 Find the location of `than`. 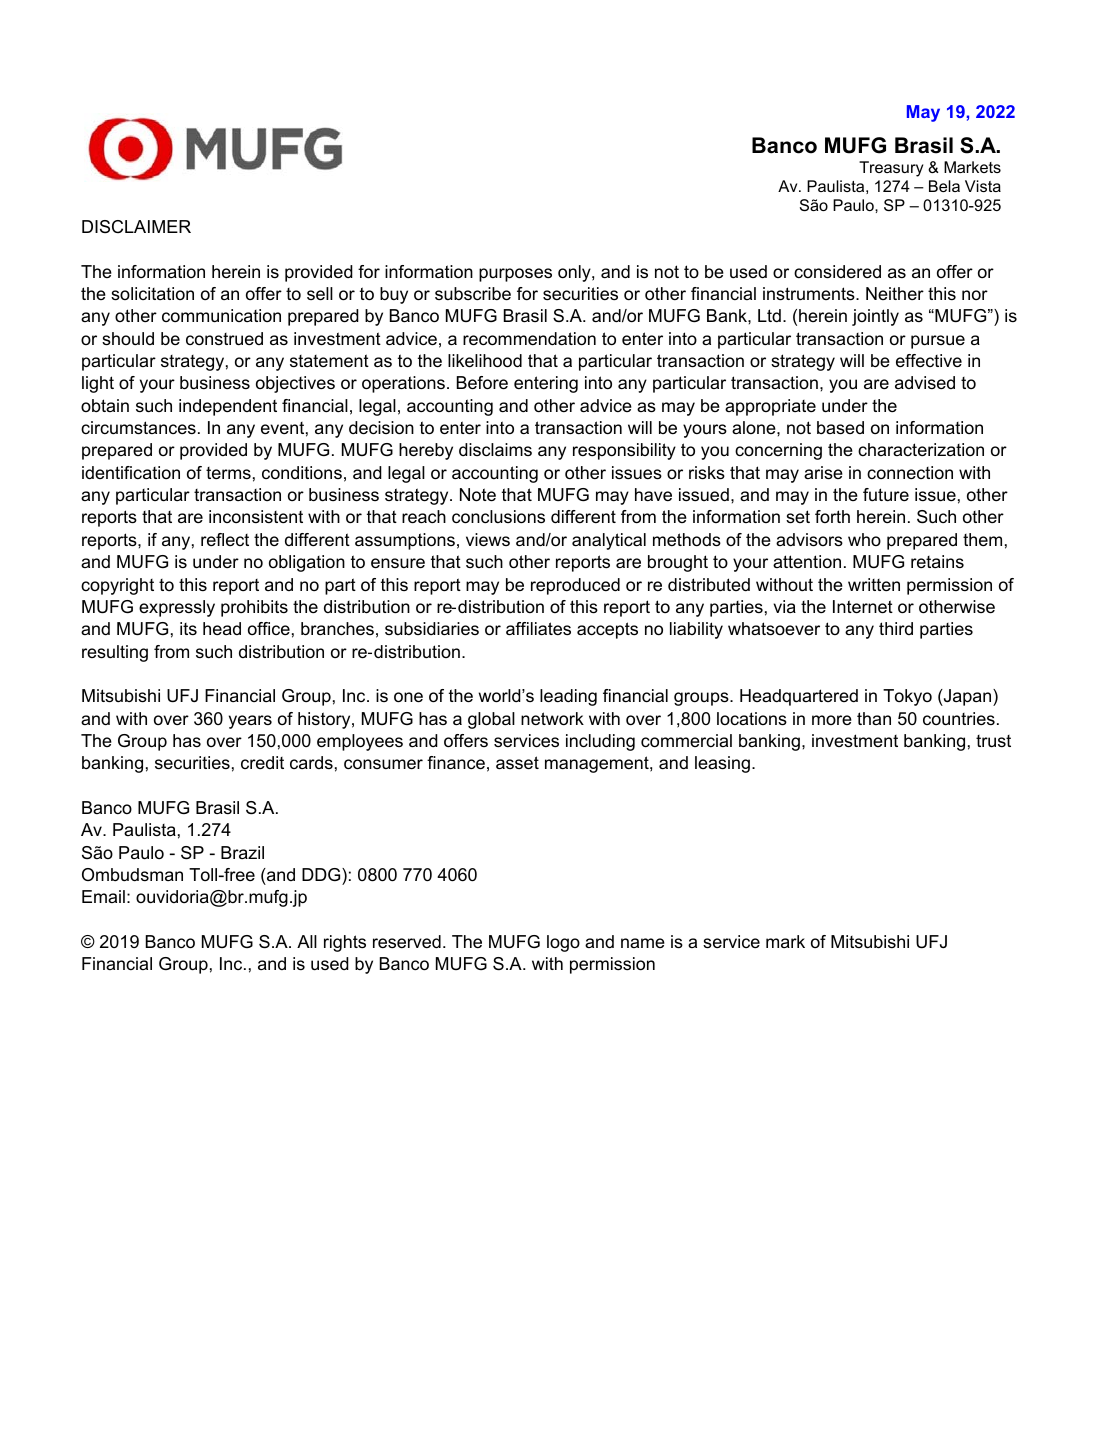

than is located at coordinates (874, 718).
